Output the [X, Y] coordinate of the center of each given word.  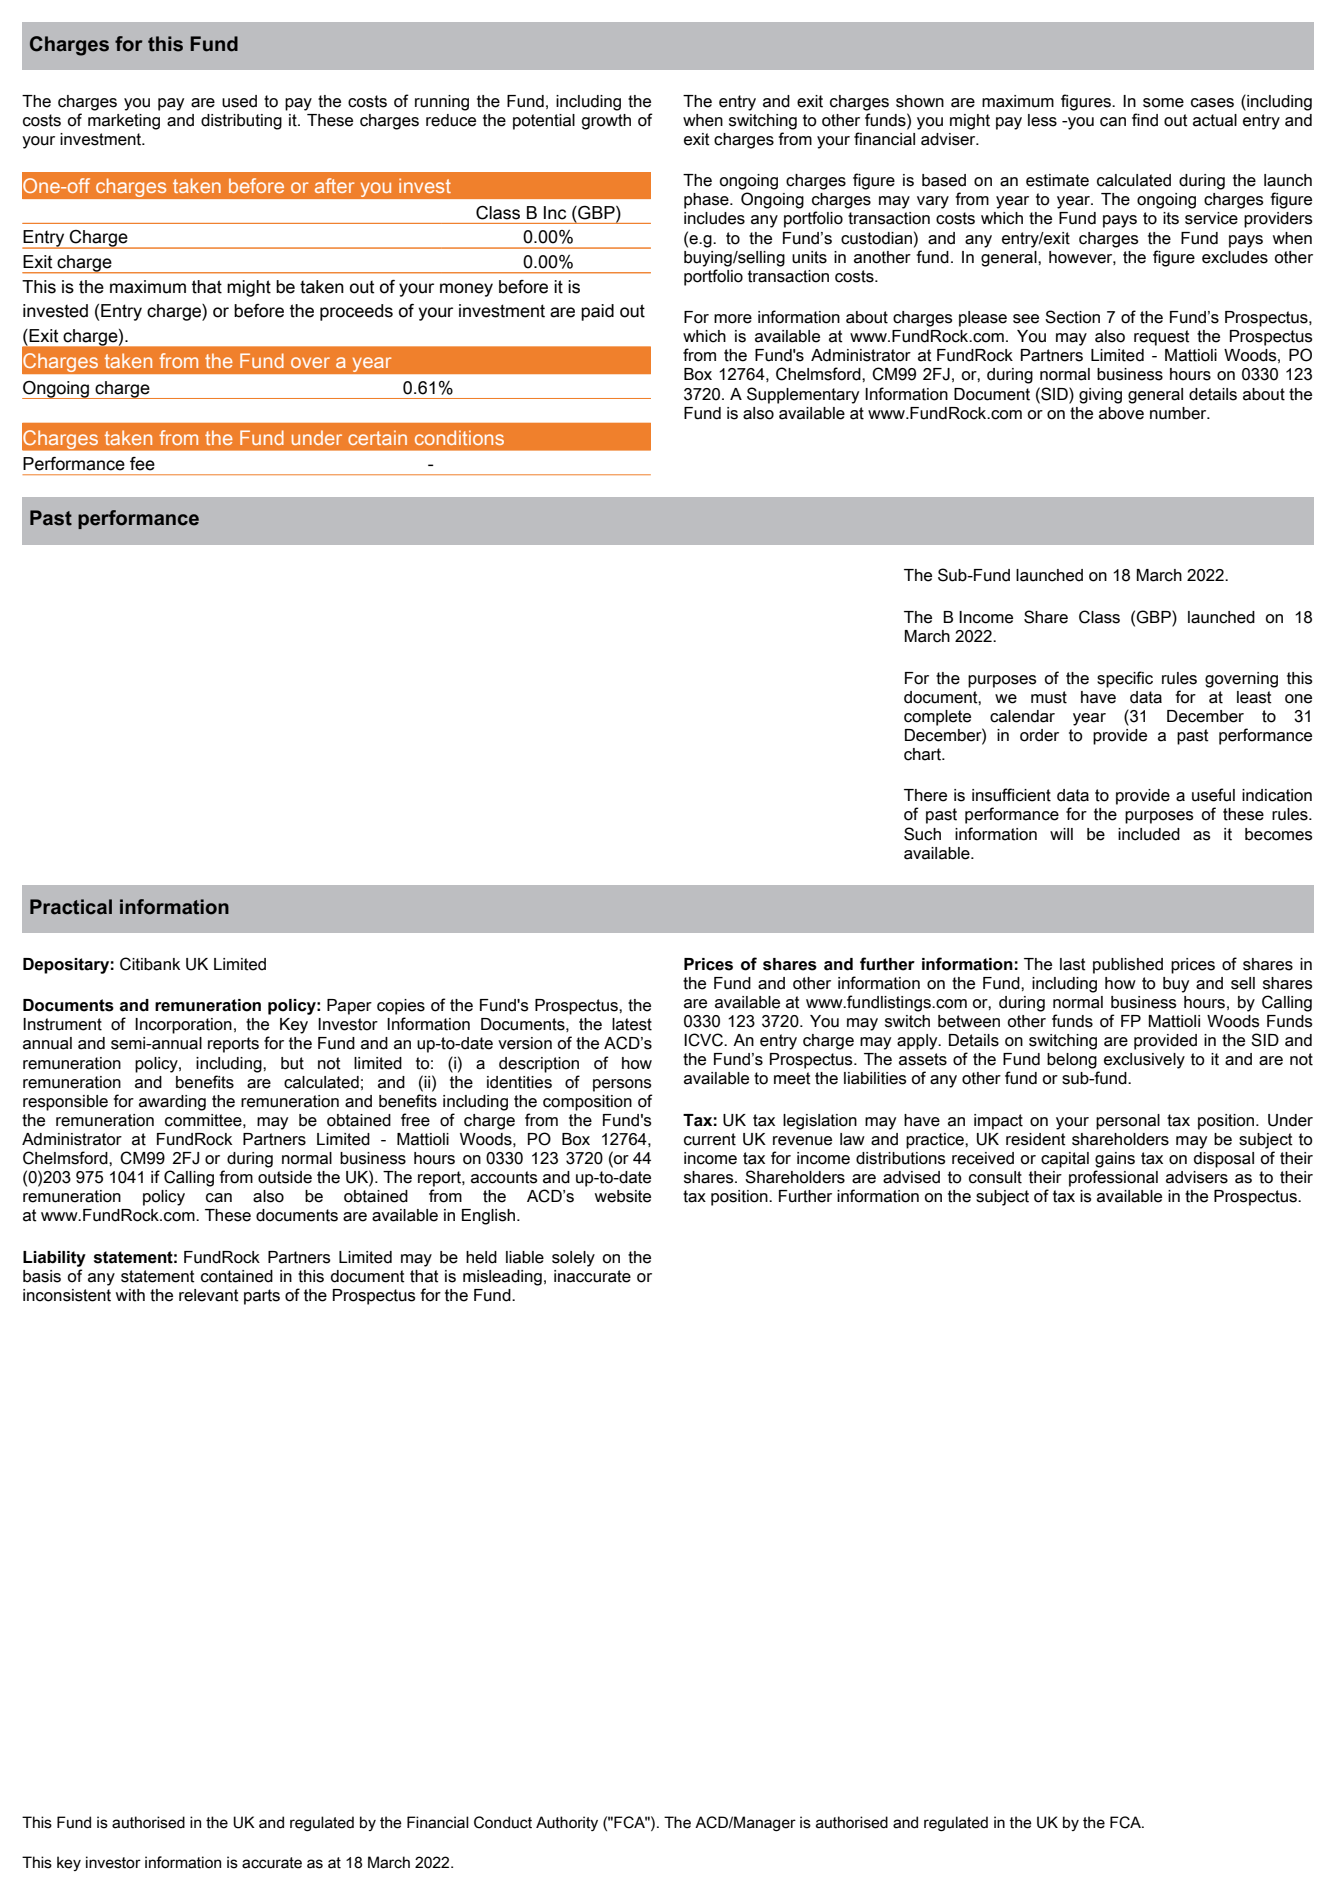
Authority [567, 1823]
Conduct [503, 1822]
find [1145, 120]
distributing [241, 122]
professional [1113, 1178]
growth [606, 122]
